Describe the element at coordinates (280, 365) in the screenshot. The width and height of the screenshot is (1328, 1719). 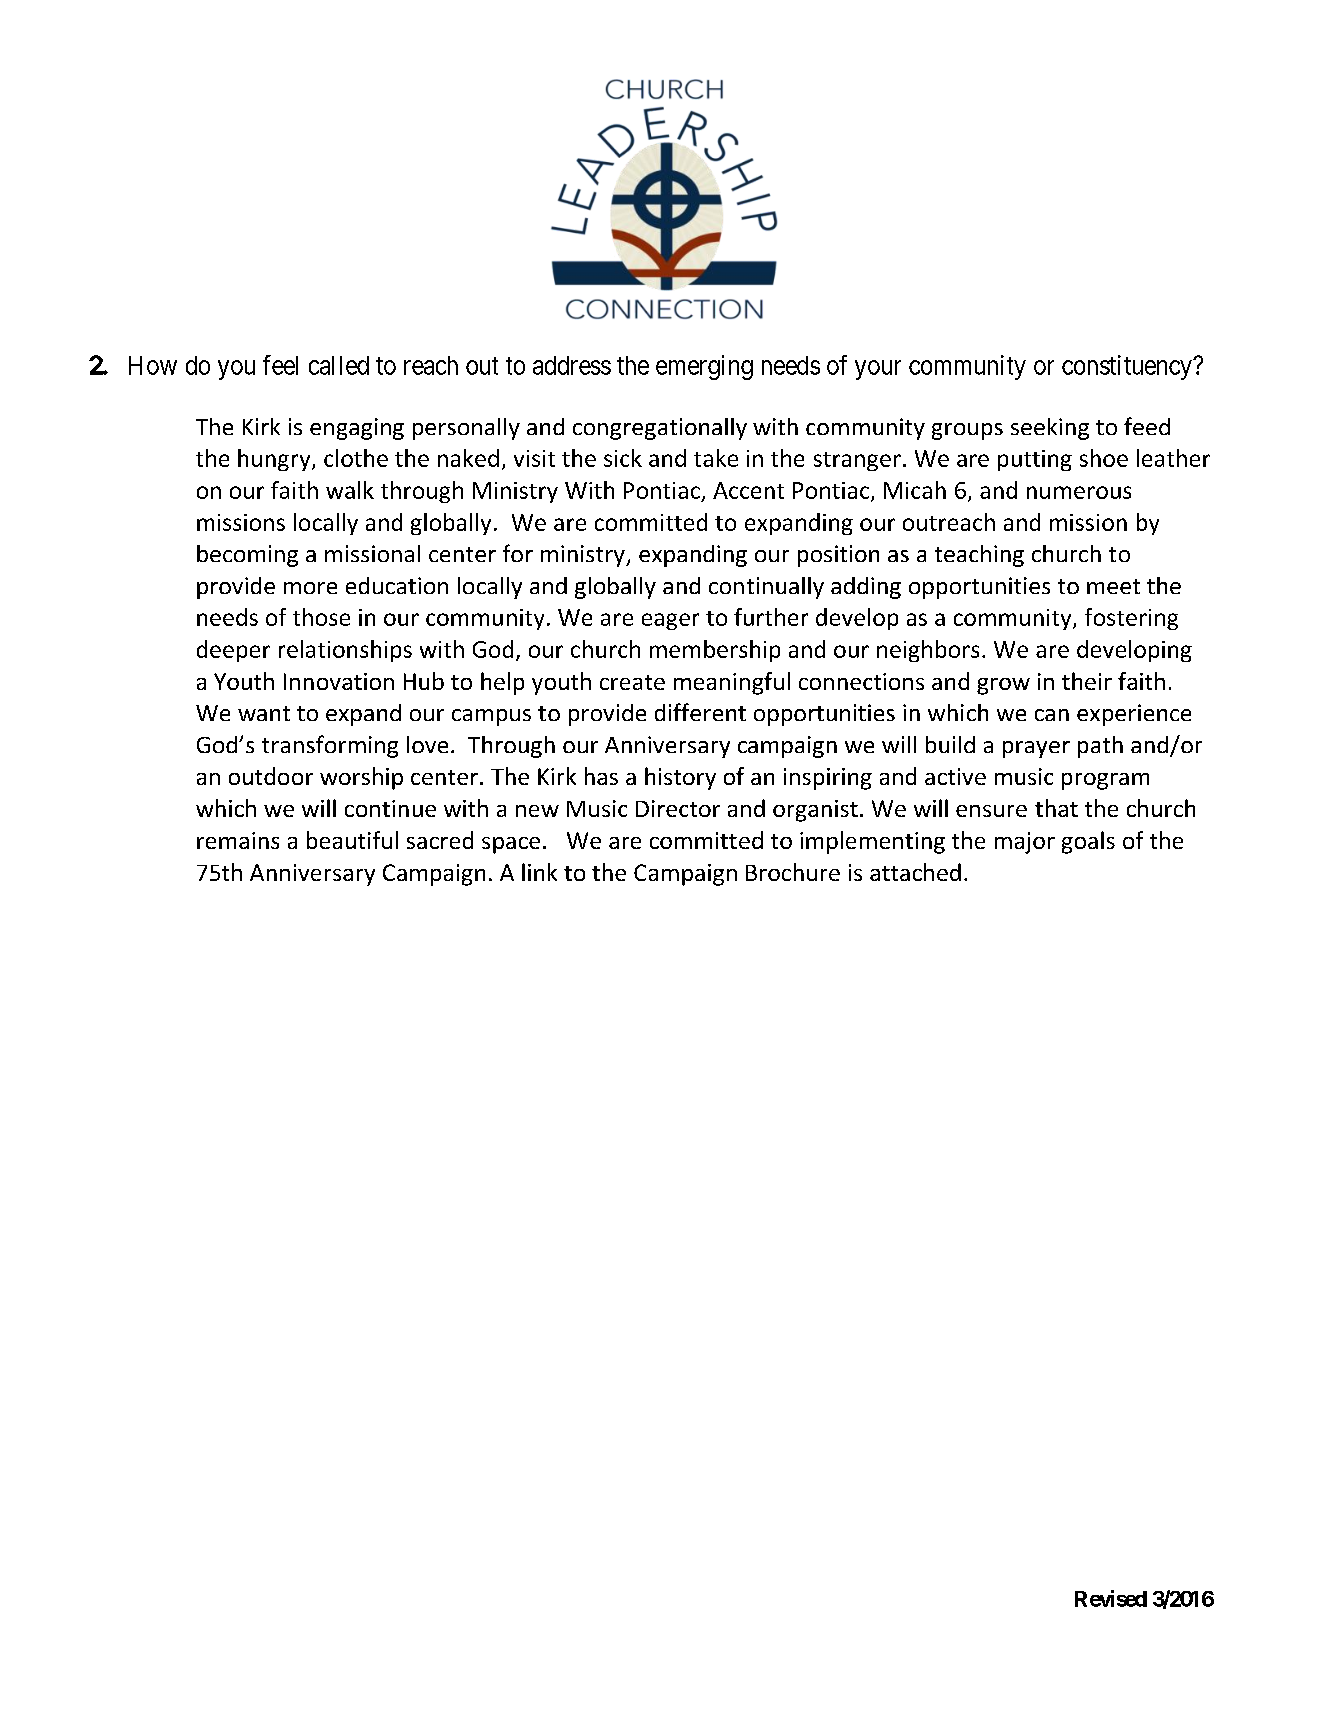
I see `feel` at that location.
